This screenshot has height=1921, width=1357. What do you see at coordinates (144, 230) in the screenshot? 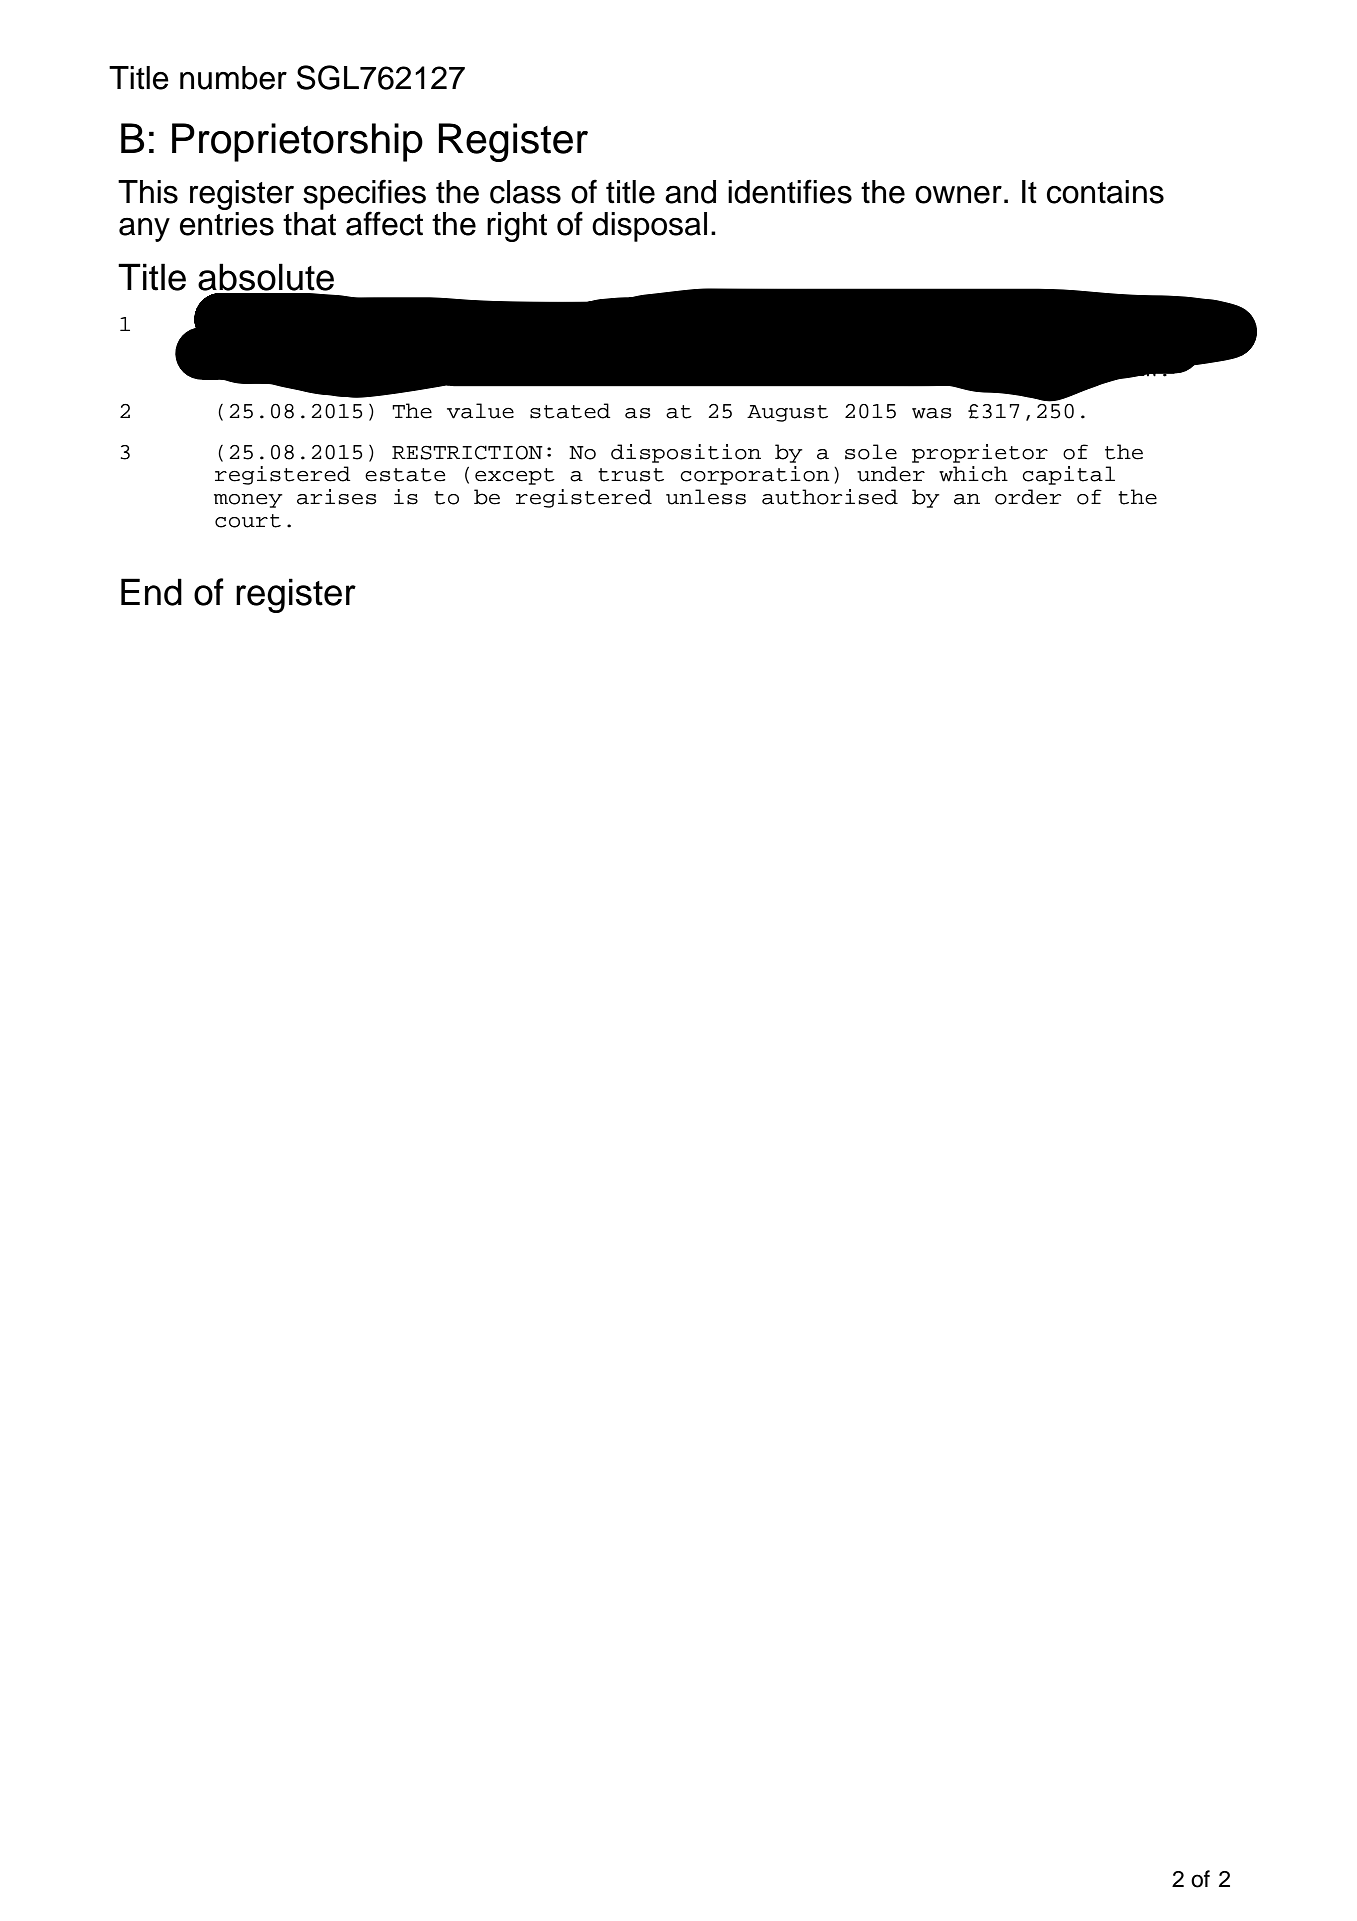
I see `any` at bounding box center [144, 230].
